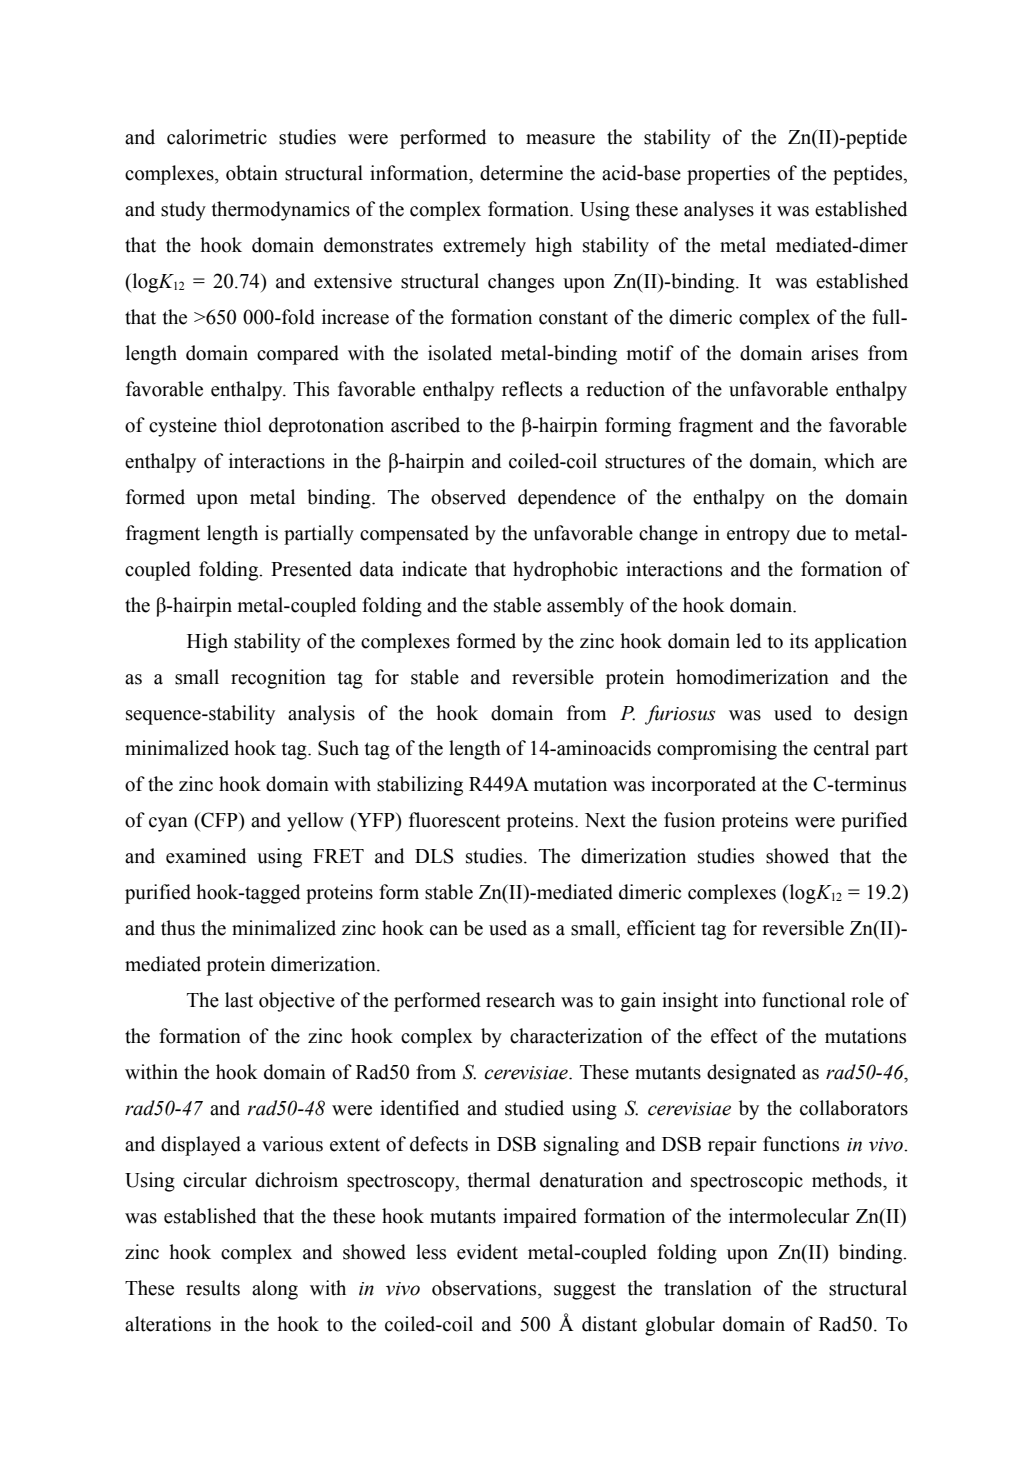  What do you see at coordinates (178, 928) in the screenshot?
I see `thus` at bounding box center [178, 928].
